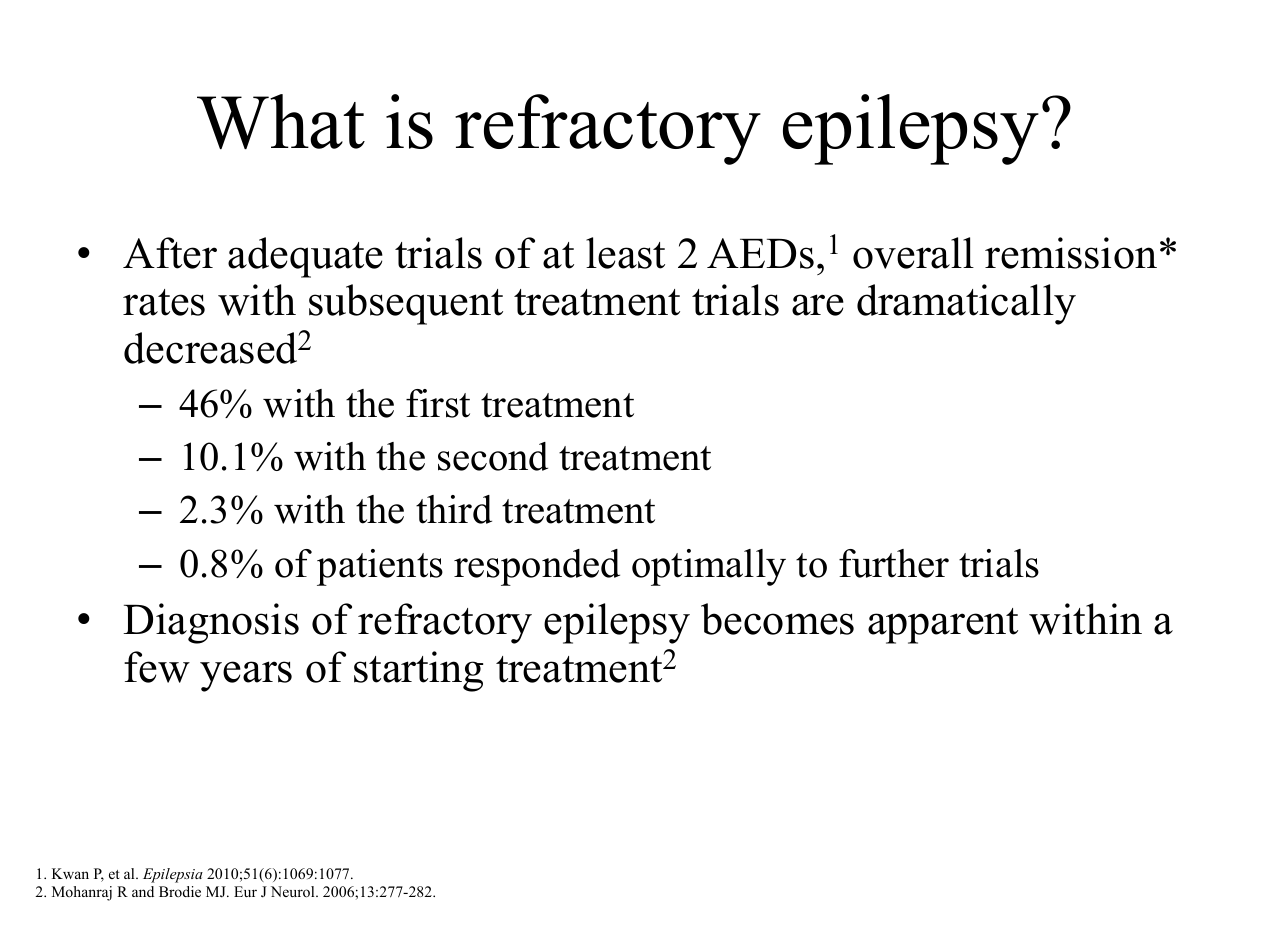 The width and height of the screenshot is (1270, 952). Describe the element at coordinates (281, 121) in the screenshot. I see `What` at that location.
